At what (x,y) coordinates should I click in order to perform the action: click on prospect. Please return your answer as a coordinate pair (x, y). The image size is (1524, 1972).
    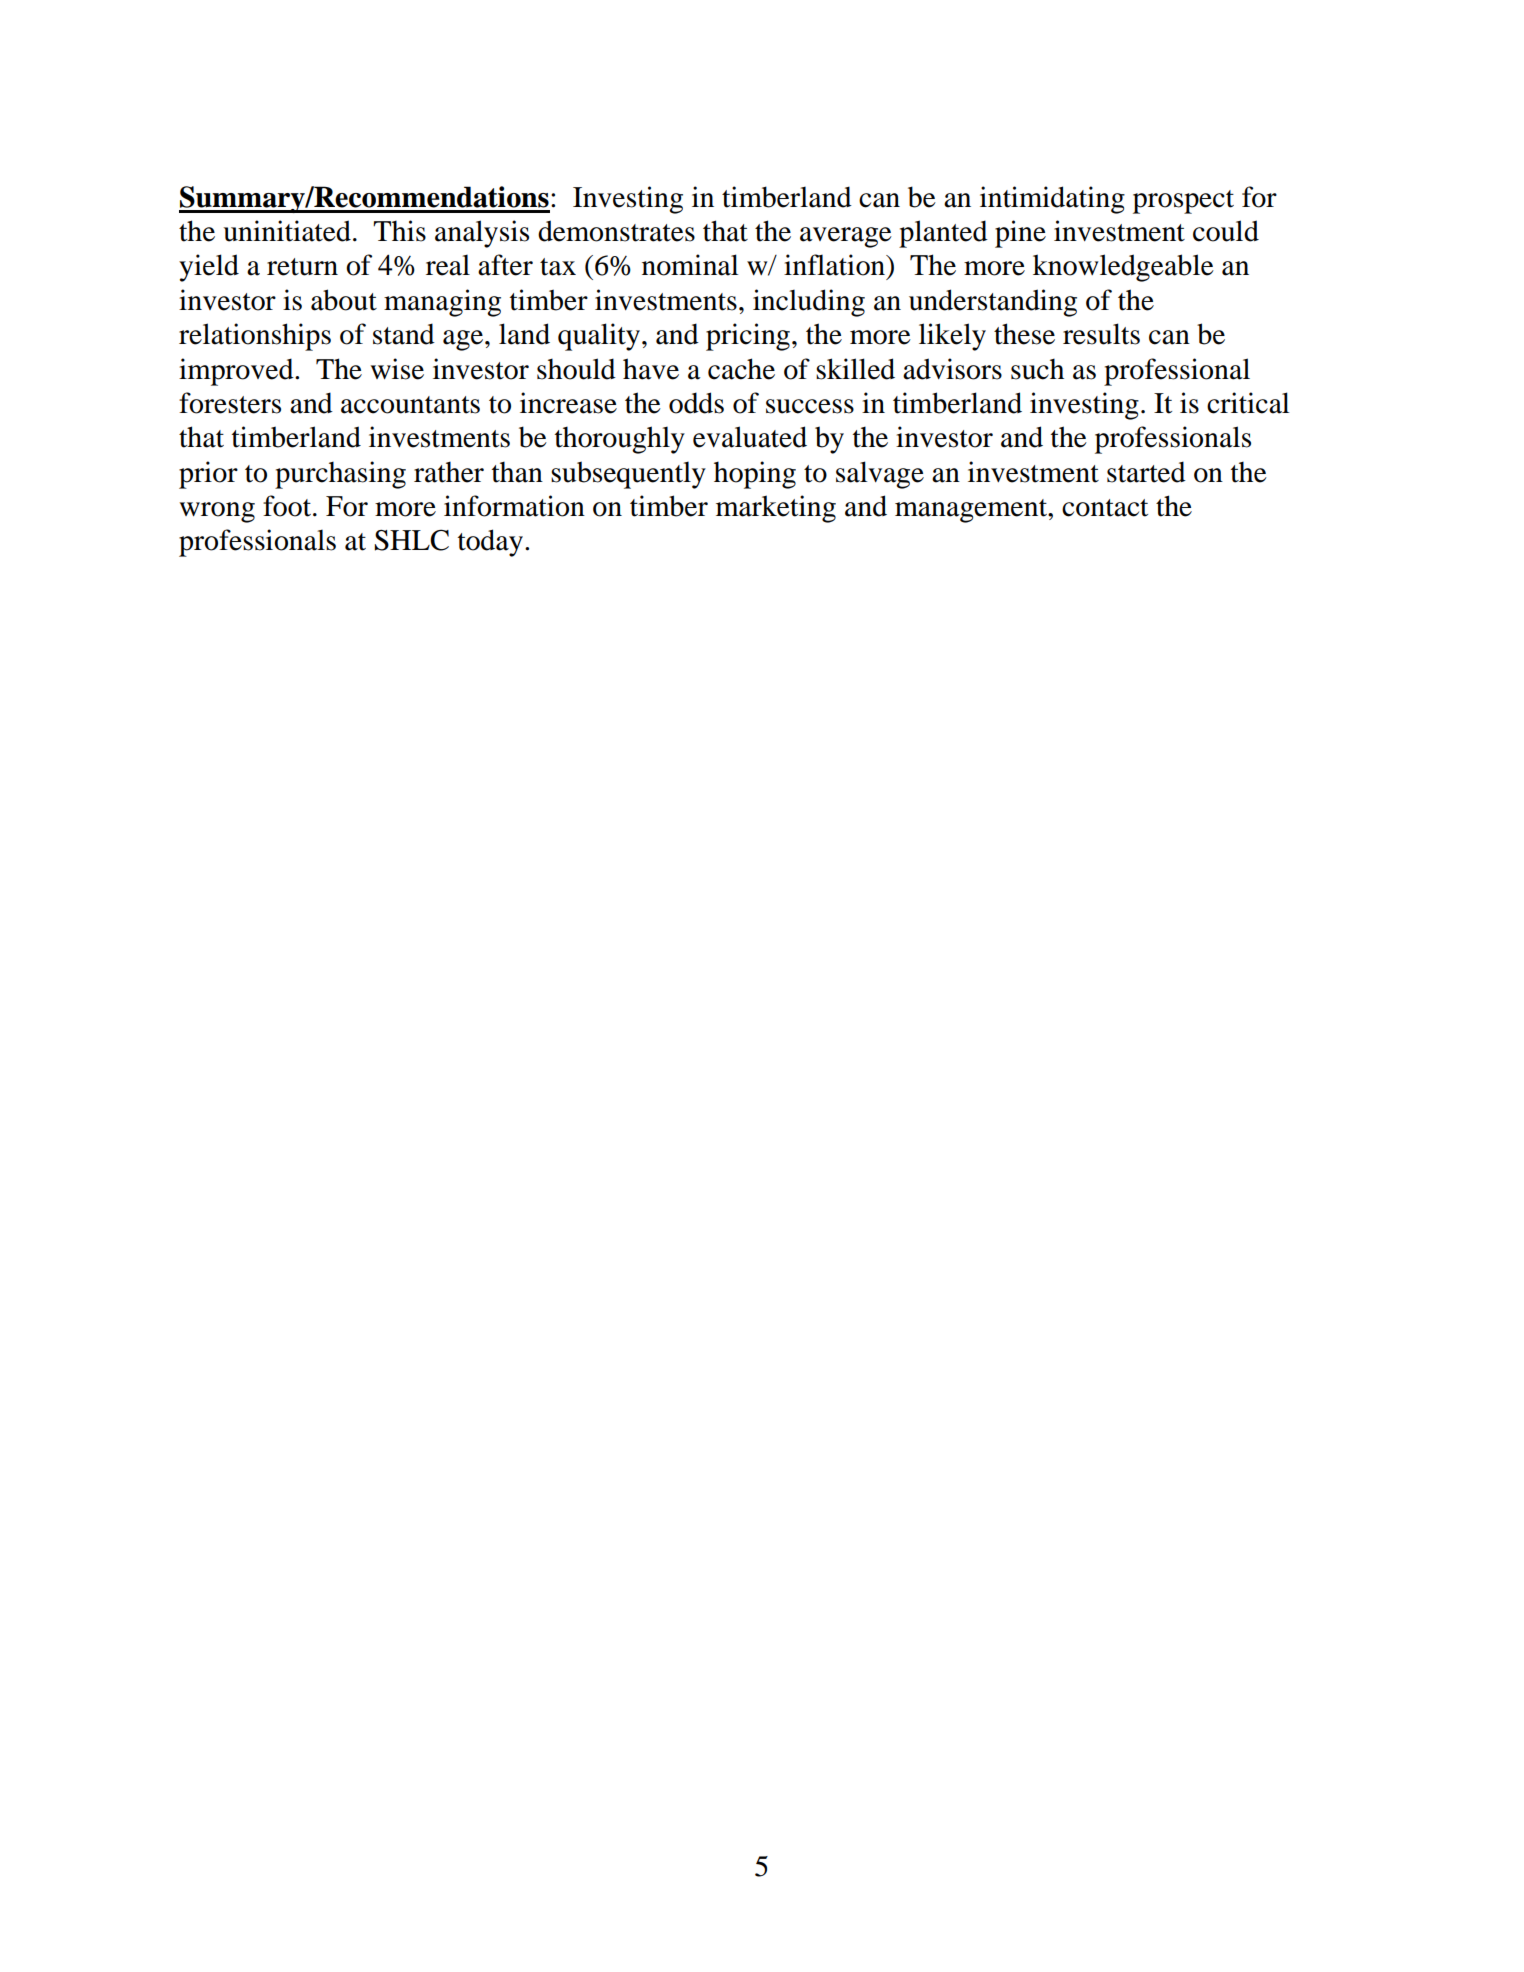
    Looking at the image, I should click on (1183, 202).
